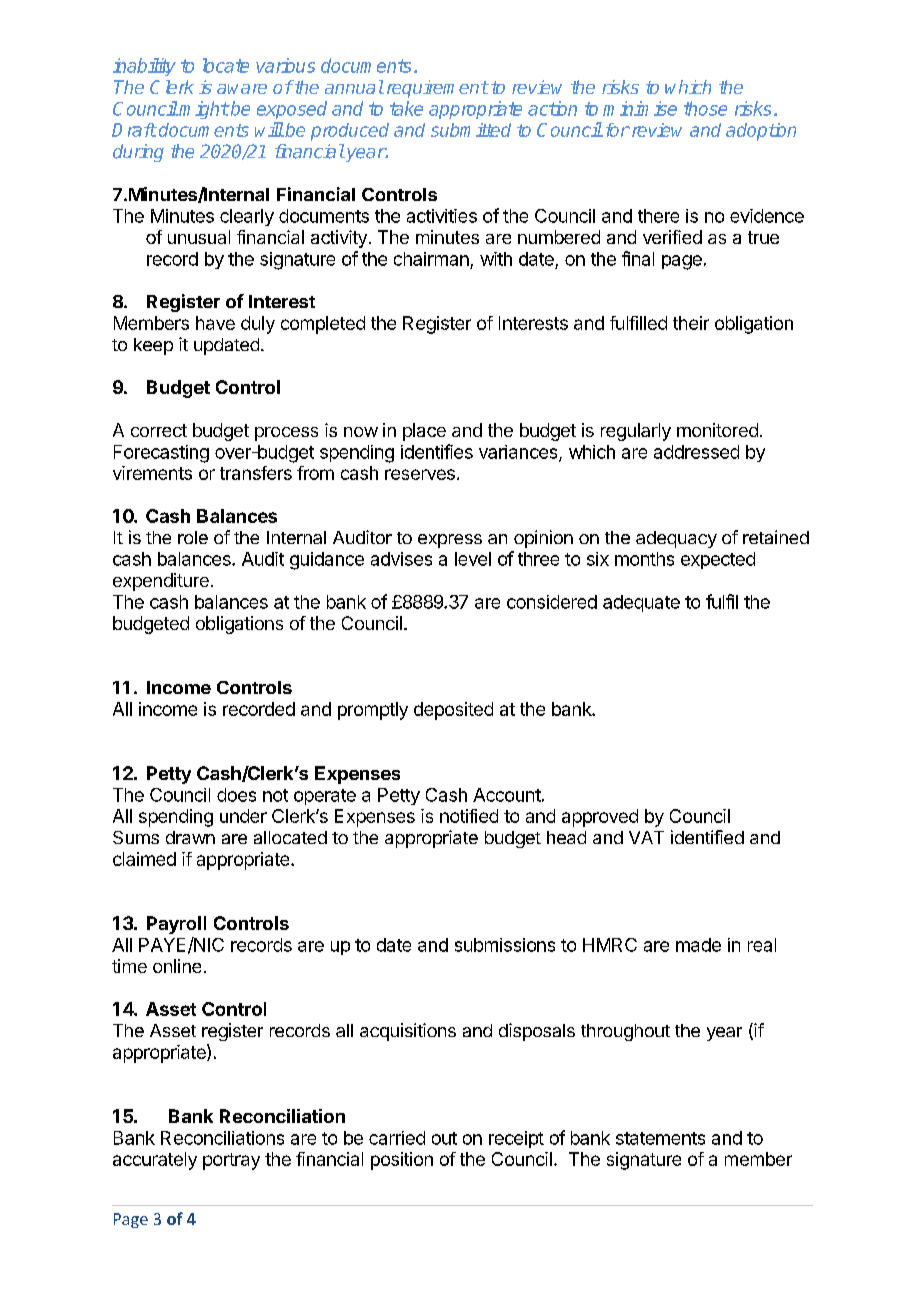 Image resolution: width=924 pixels, height=1308 pixels. I want to click on carried, so click(397, 1138).
